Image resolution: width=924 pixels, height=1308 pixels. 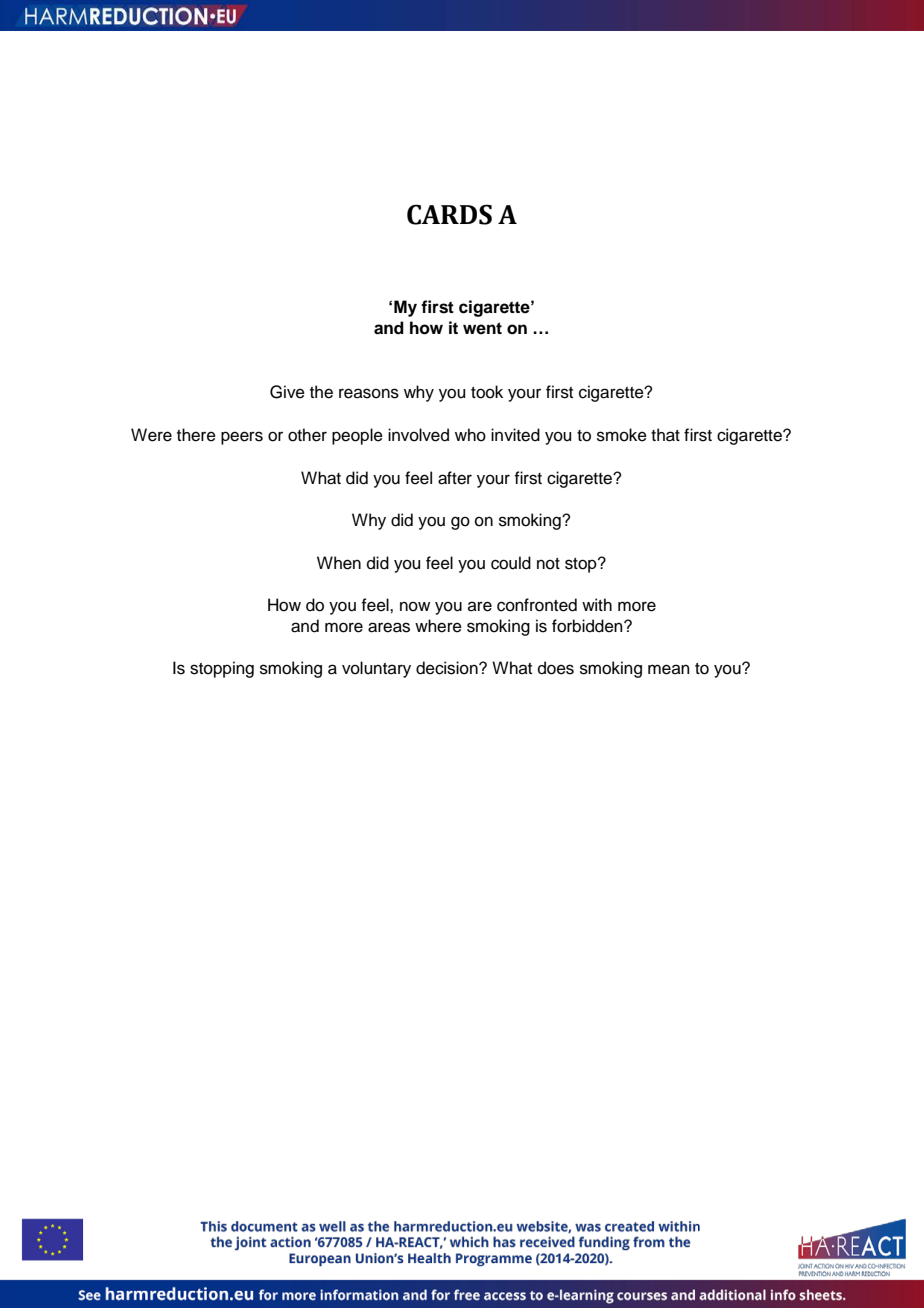 What do you see at coordinates (482, 328) in the image?
I see `went` at bounding box center [482, 328].
